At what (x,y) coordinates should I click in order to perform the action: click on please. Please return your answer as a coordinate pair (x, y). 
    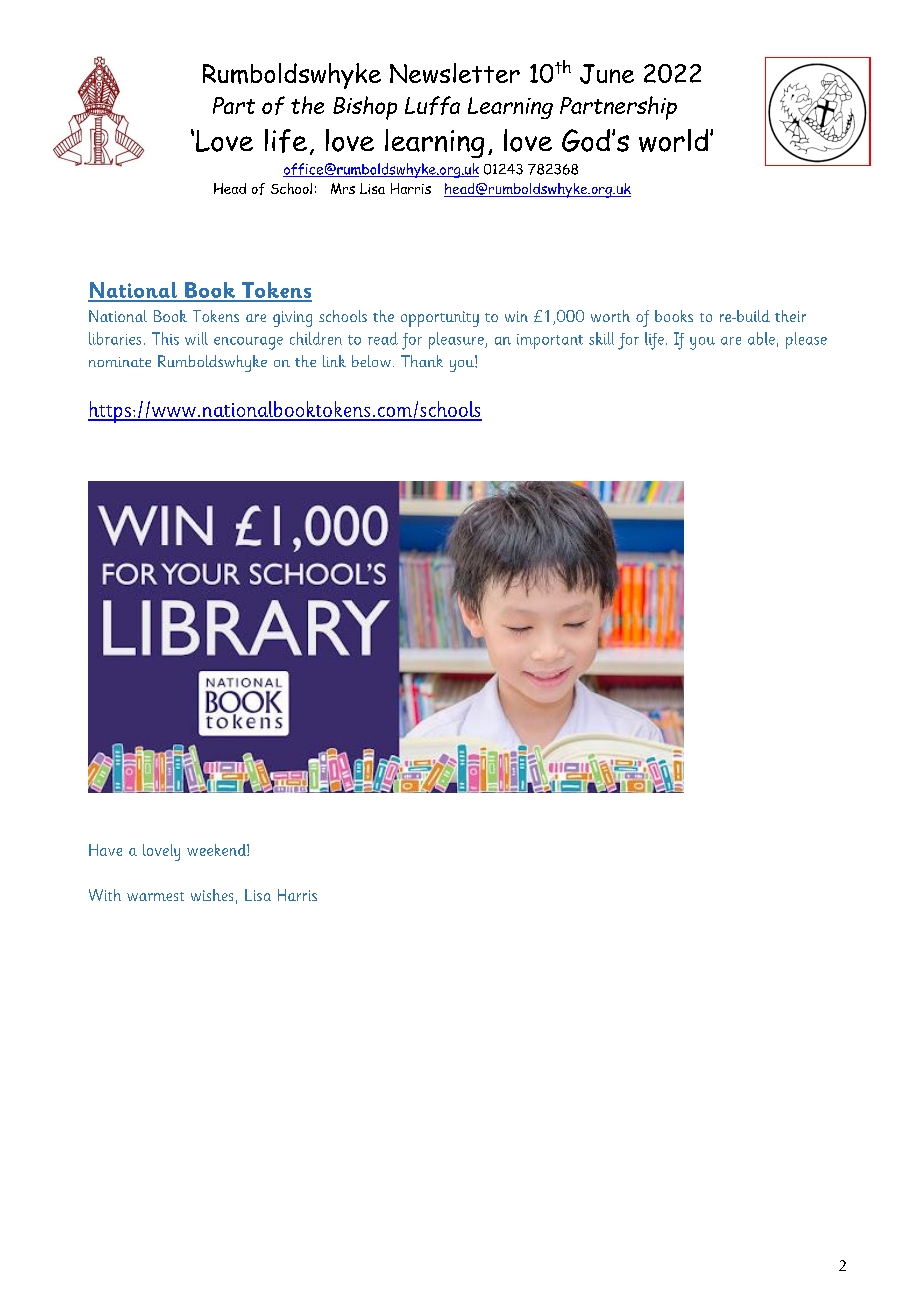
    Looking at the image, I should click on (806, 340).
